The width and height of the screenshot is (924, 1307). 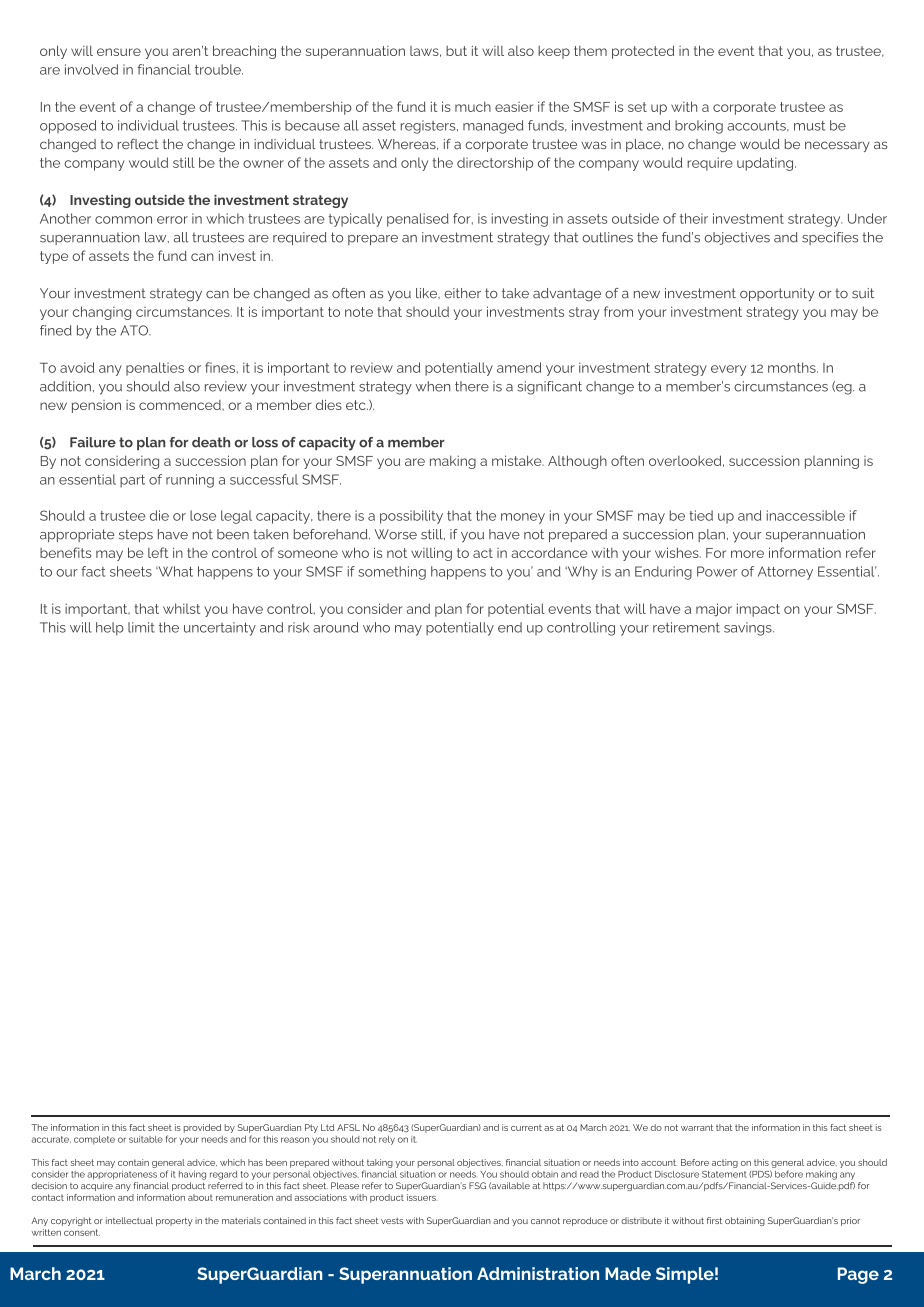 What do you see at coordinates (129, 1220) in the screenshot?
I see `intellectual` at bounding box center [129, 1220].
